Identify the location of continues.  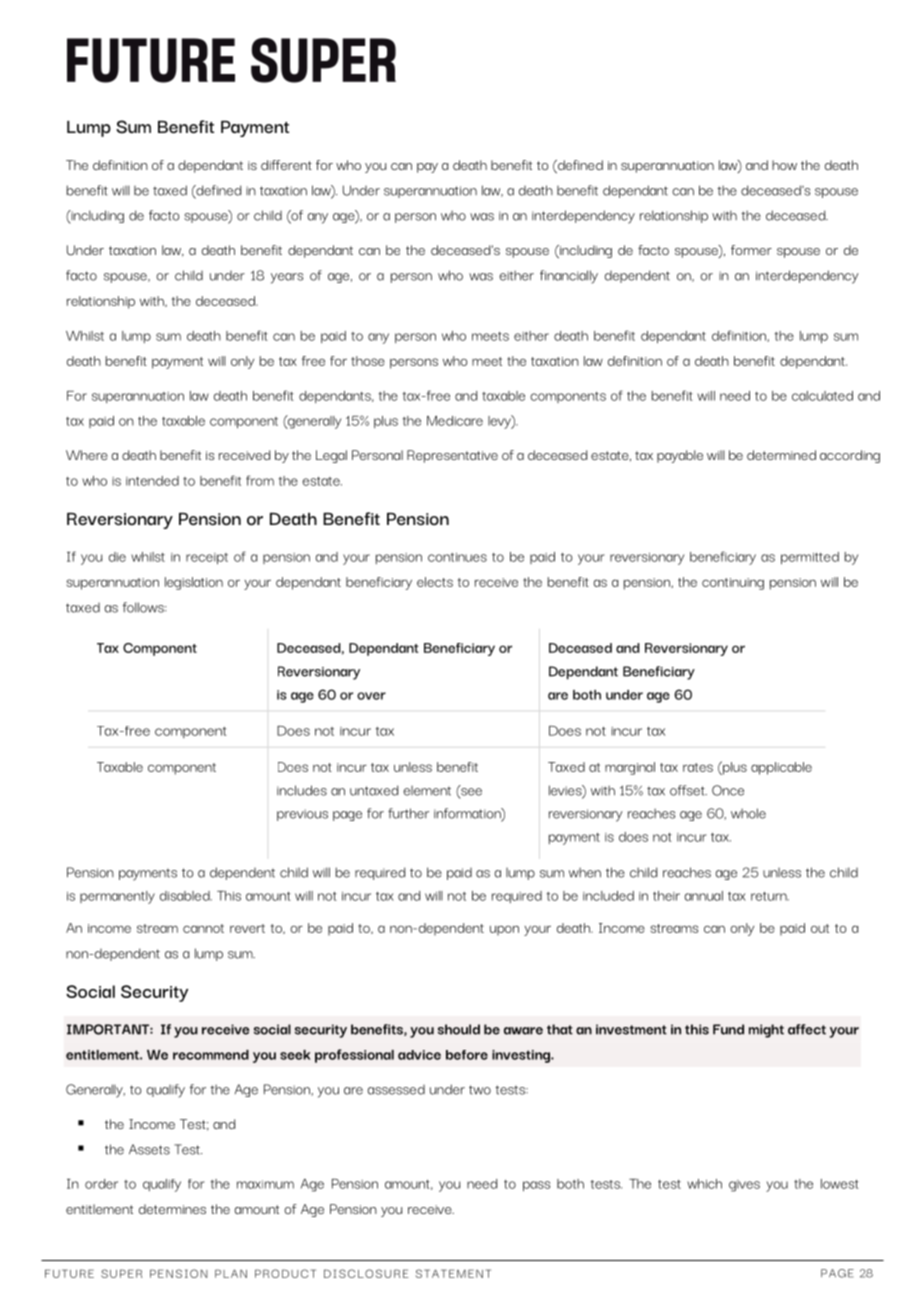
(457, 557).
